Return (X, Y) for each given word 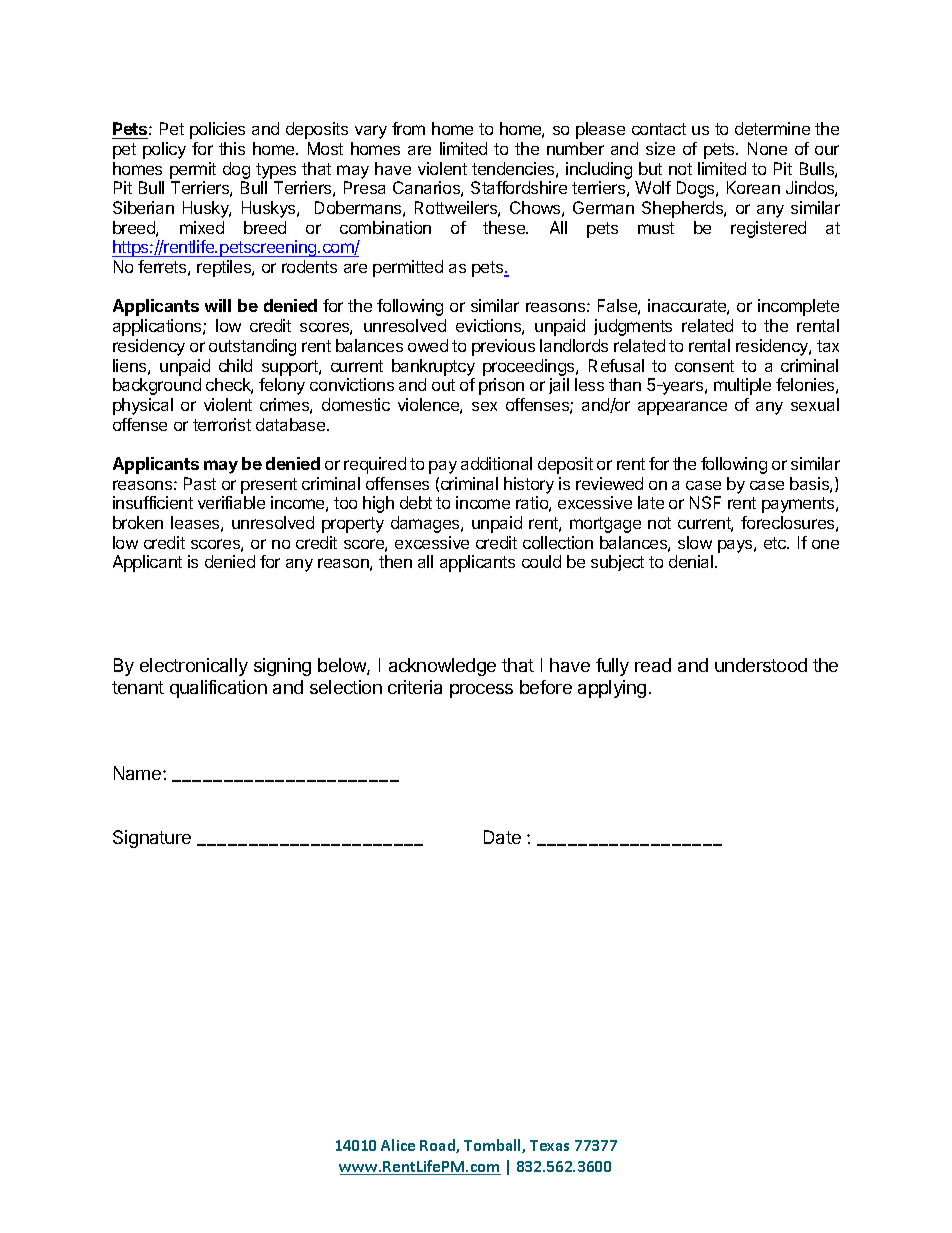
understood (761, 665)
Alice (398, 1145)
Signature (152, 839)
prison (501, 386)
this (232, 148)
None (767, 148)
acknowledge (442, 667)
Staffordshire (519, 187)
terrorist (222, 424)
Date (502, 837)
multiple (742, 386)
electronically (194, 667)
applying (612, 689)
